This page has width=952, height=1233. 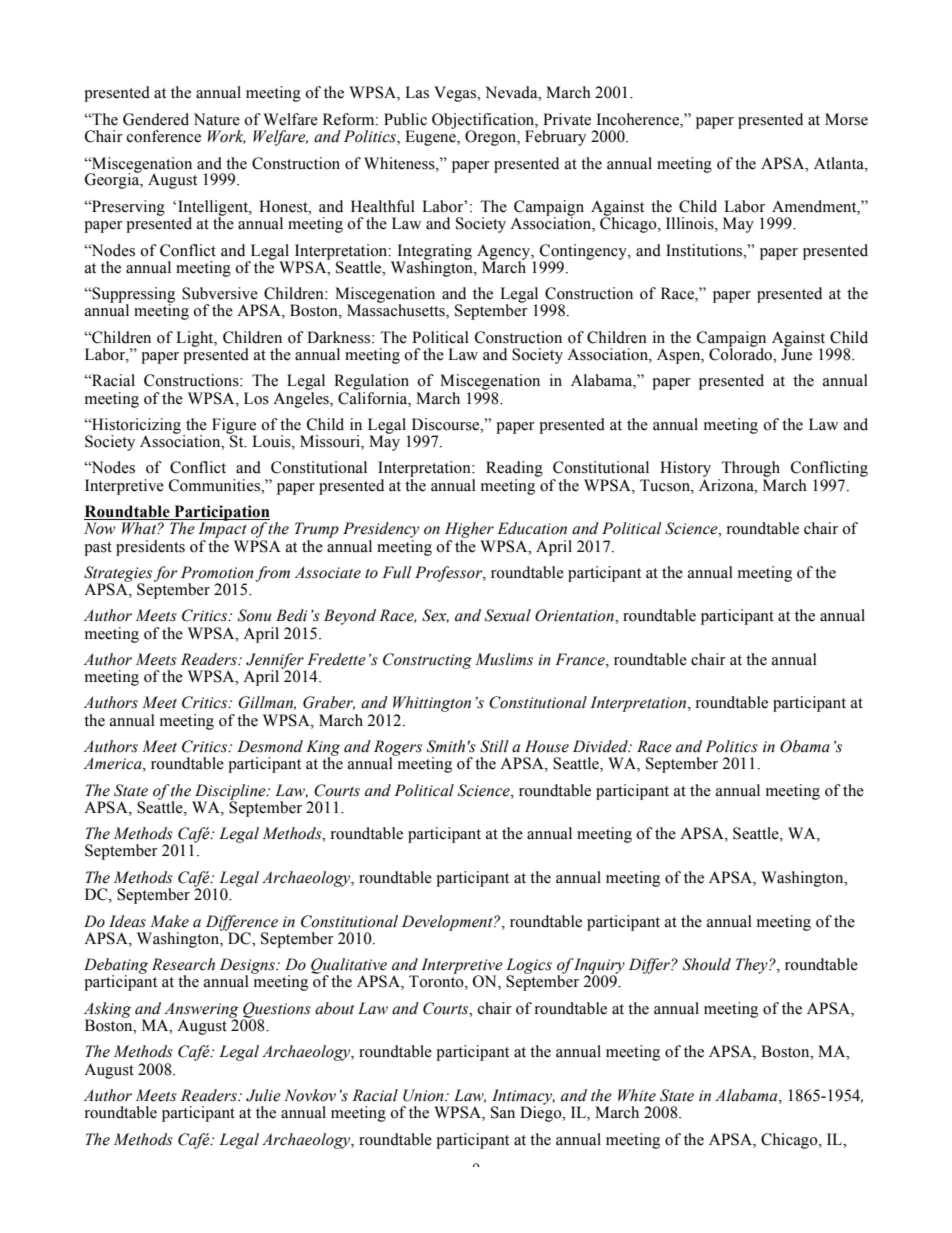 What do you see at coordinates (217, 119) in the page?
I see `Nature` at bounding box center [217, 119].
